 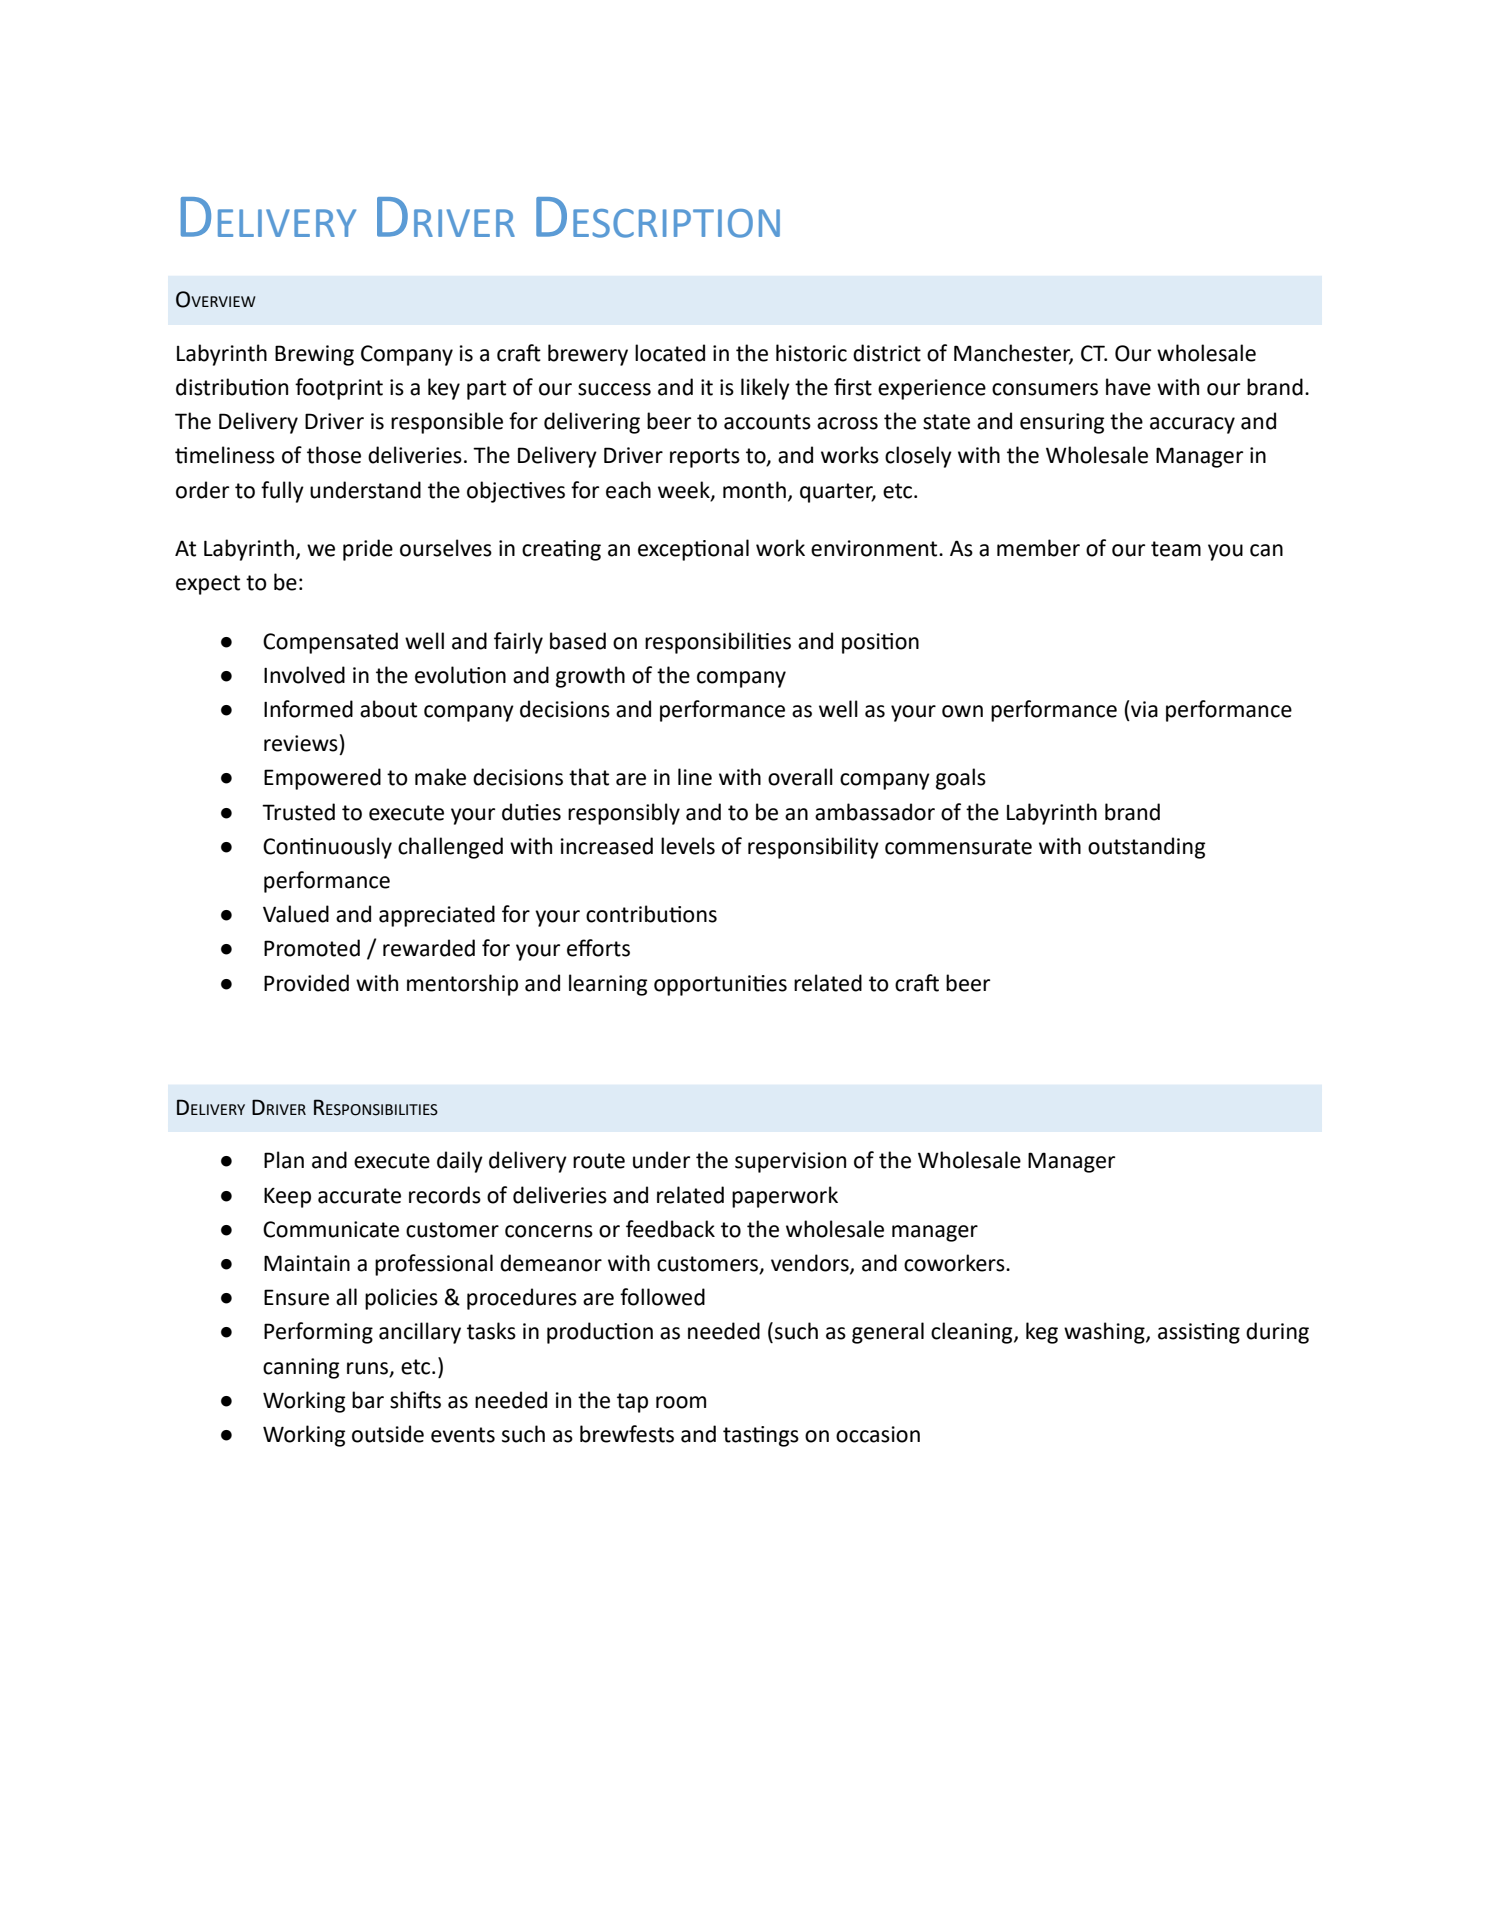 What do you see at coordinates (790, 1162) in the screenshot?
I see `supervision` at bounding box center [790, 1162].
